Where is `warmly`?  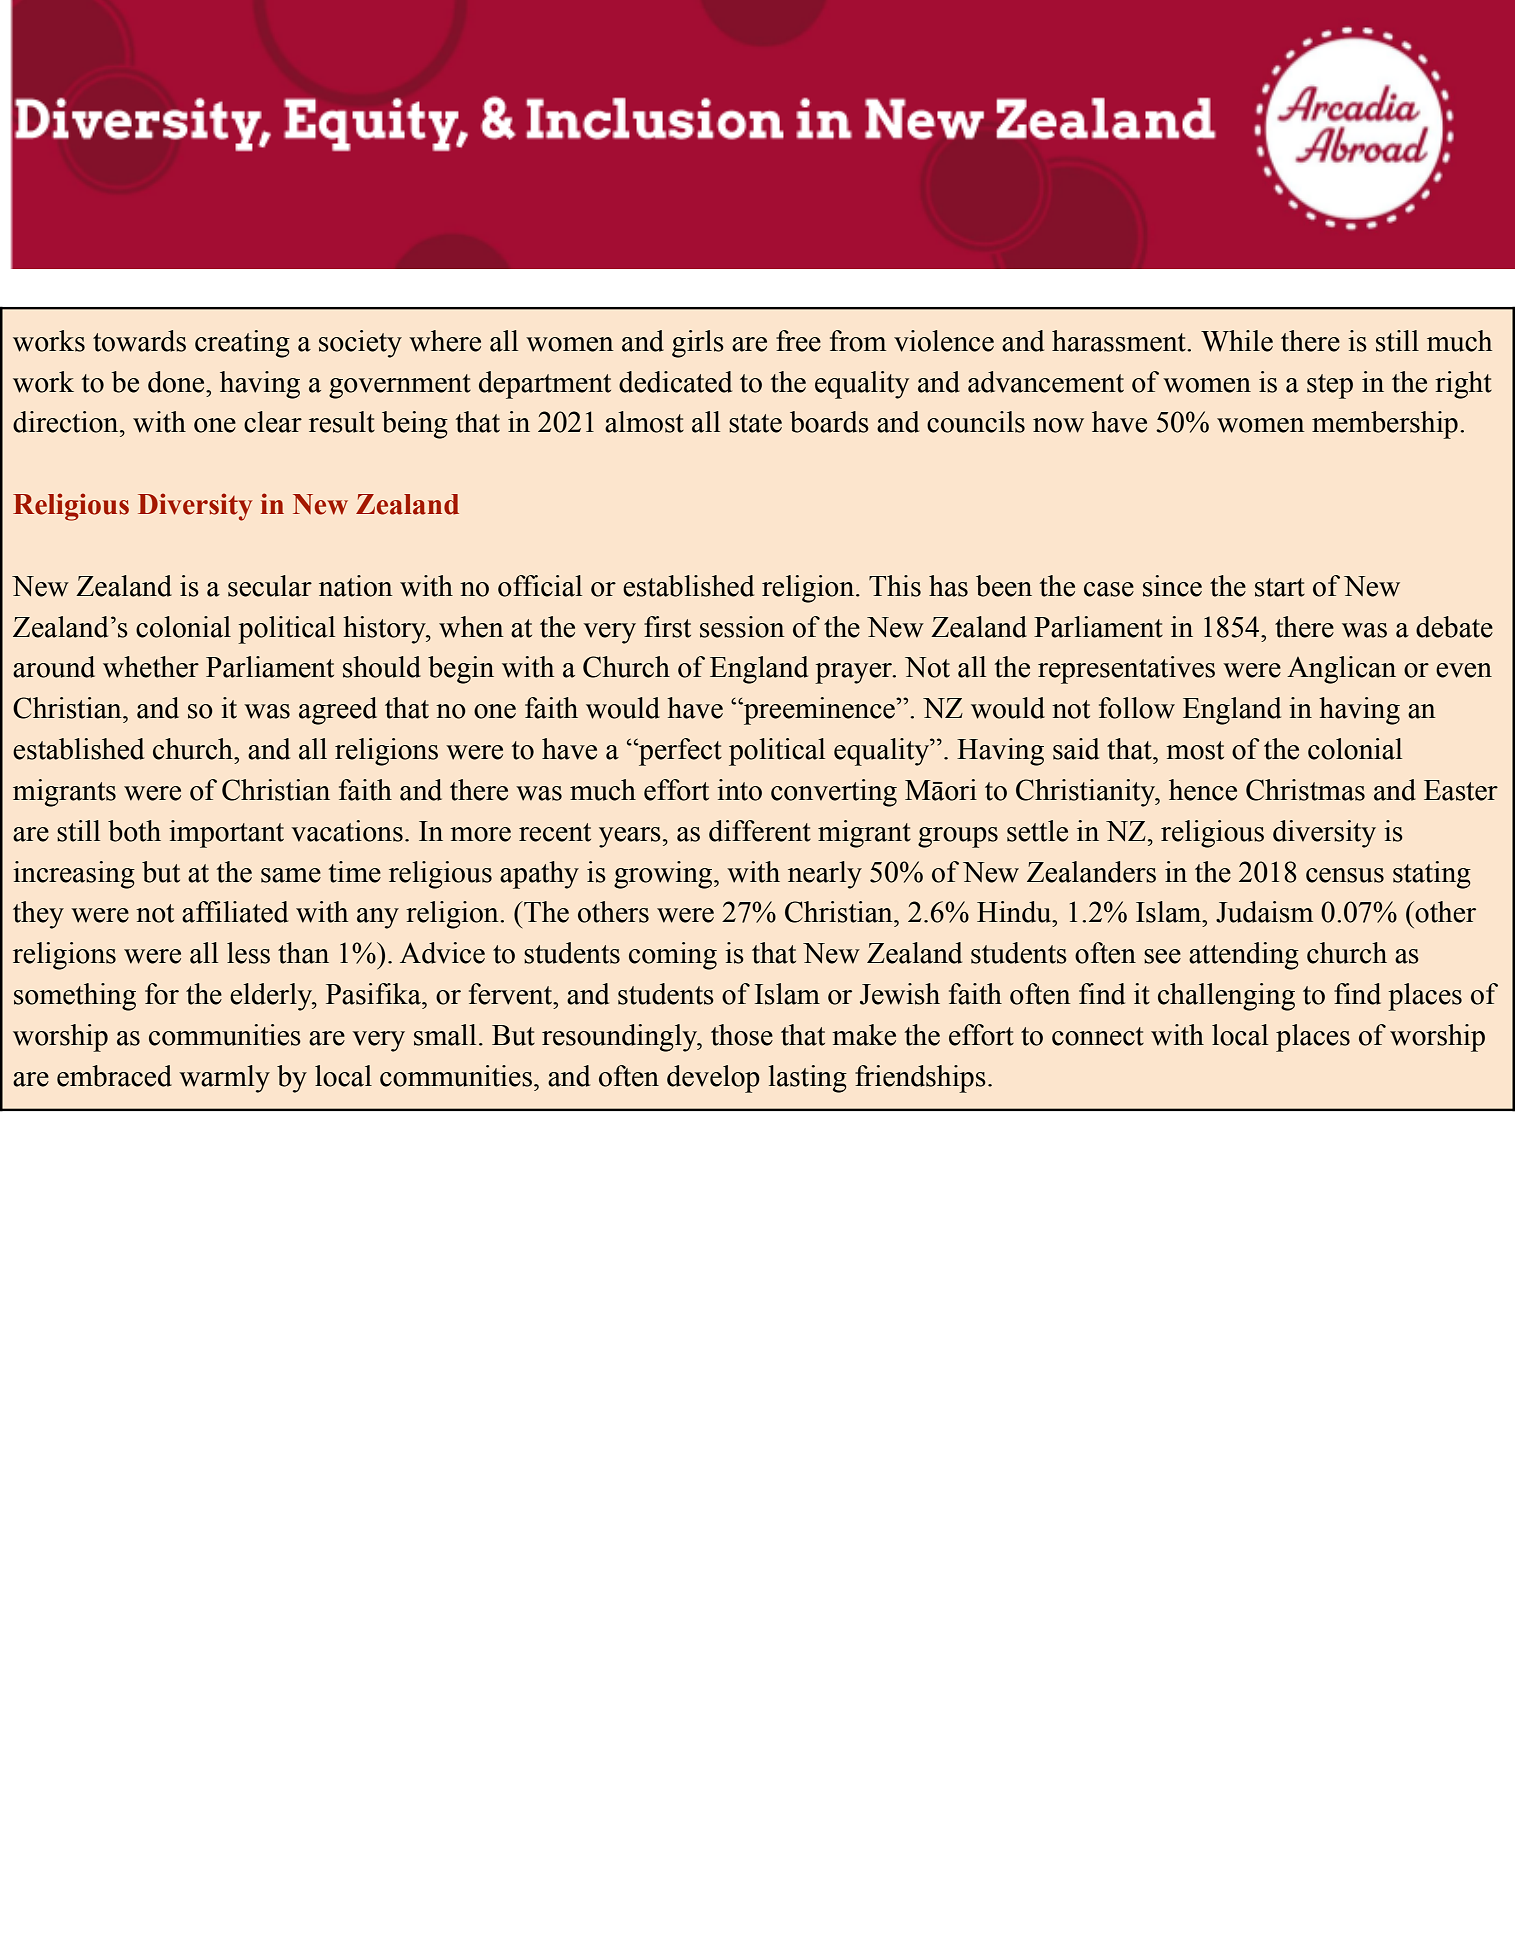
warmly is located at coordinates (224, 1079).
